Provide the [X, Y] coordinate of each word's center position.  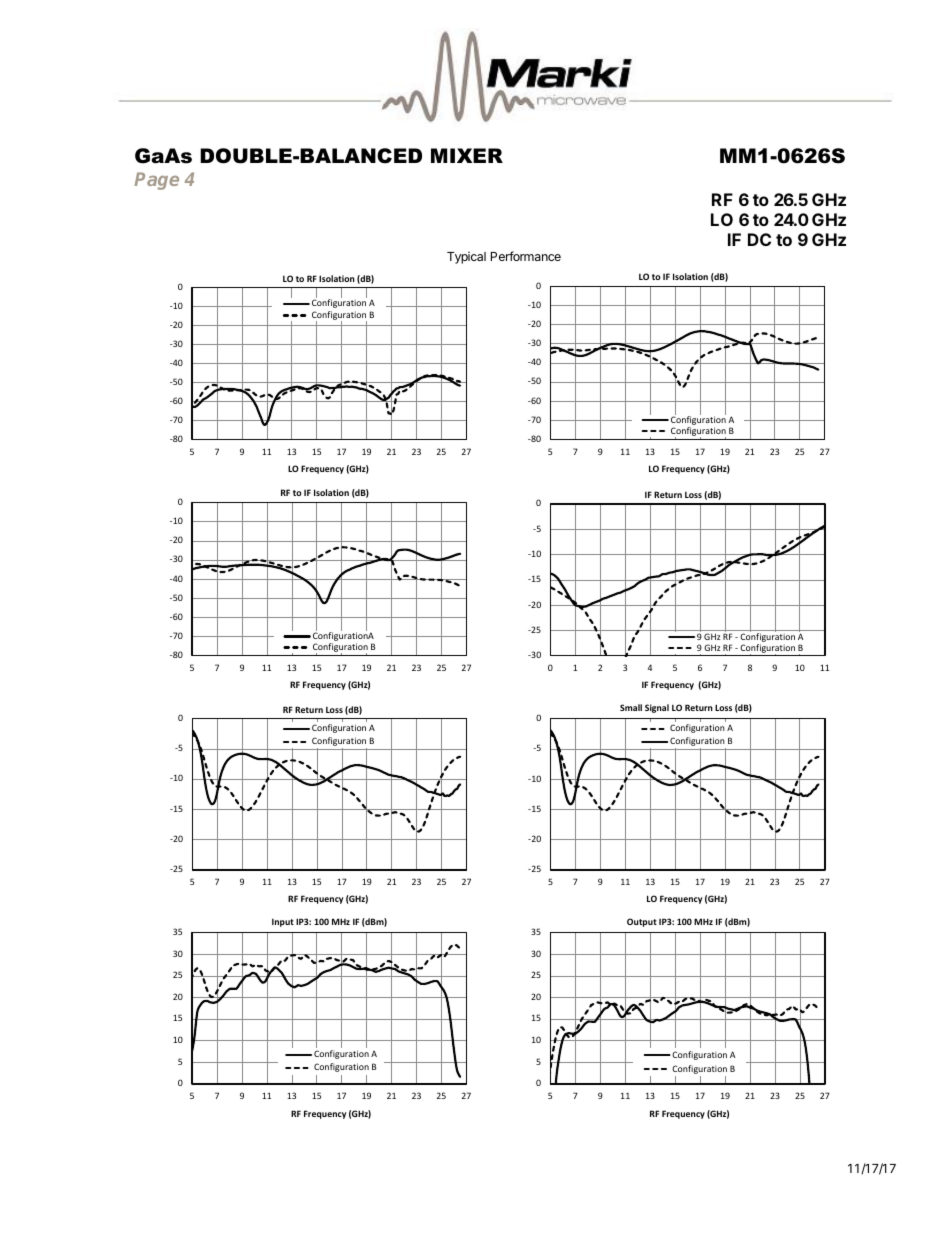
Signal [657, 708]
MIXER [467, 155]
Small [631, 707]
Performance [526, 256]
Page [156, 181]
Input [283, 923]
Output [642, 922]
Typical [466, 258]
